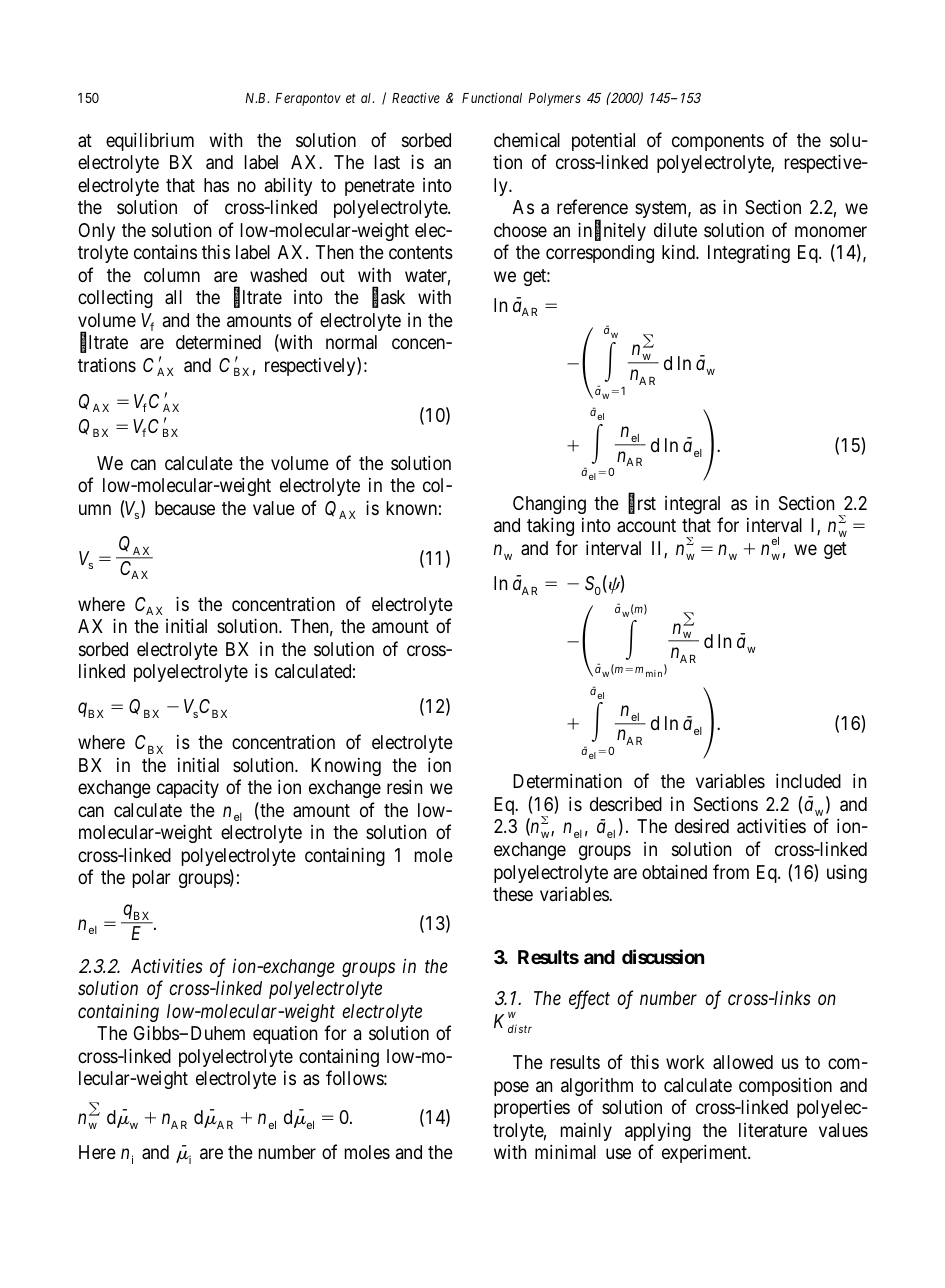 The height and width of the page is (1288, 945). Describe the element at coordinates (185, 508) in the page. I see `because` at that location.
